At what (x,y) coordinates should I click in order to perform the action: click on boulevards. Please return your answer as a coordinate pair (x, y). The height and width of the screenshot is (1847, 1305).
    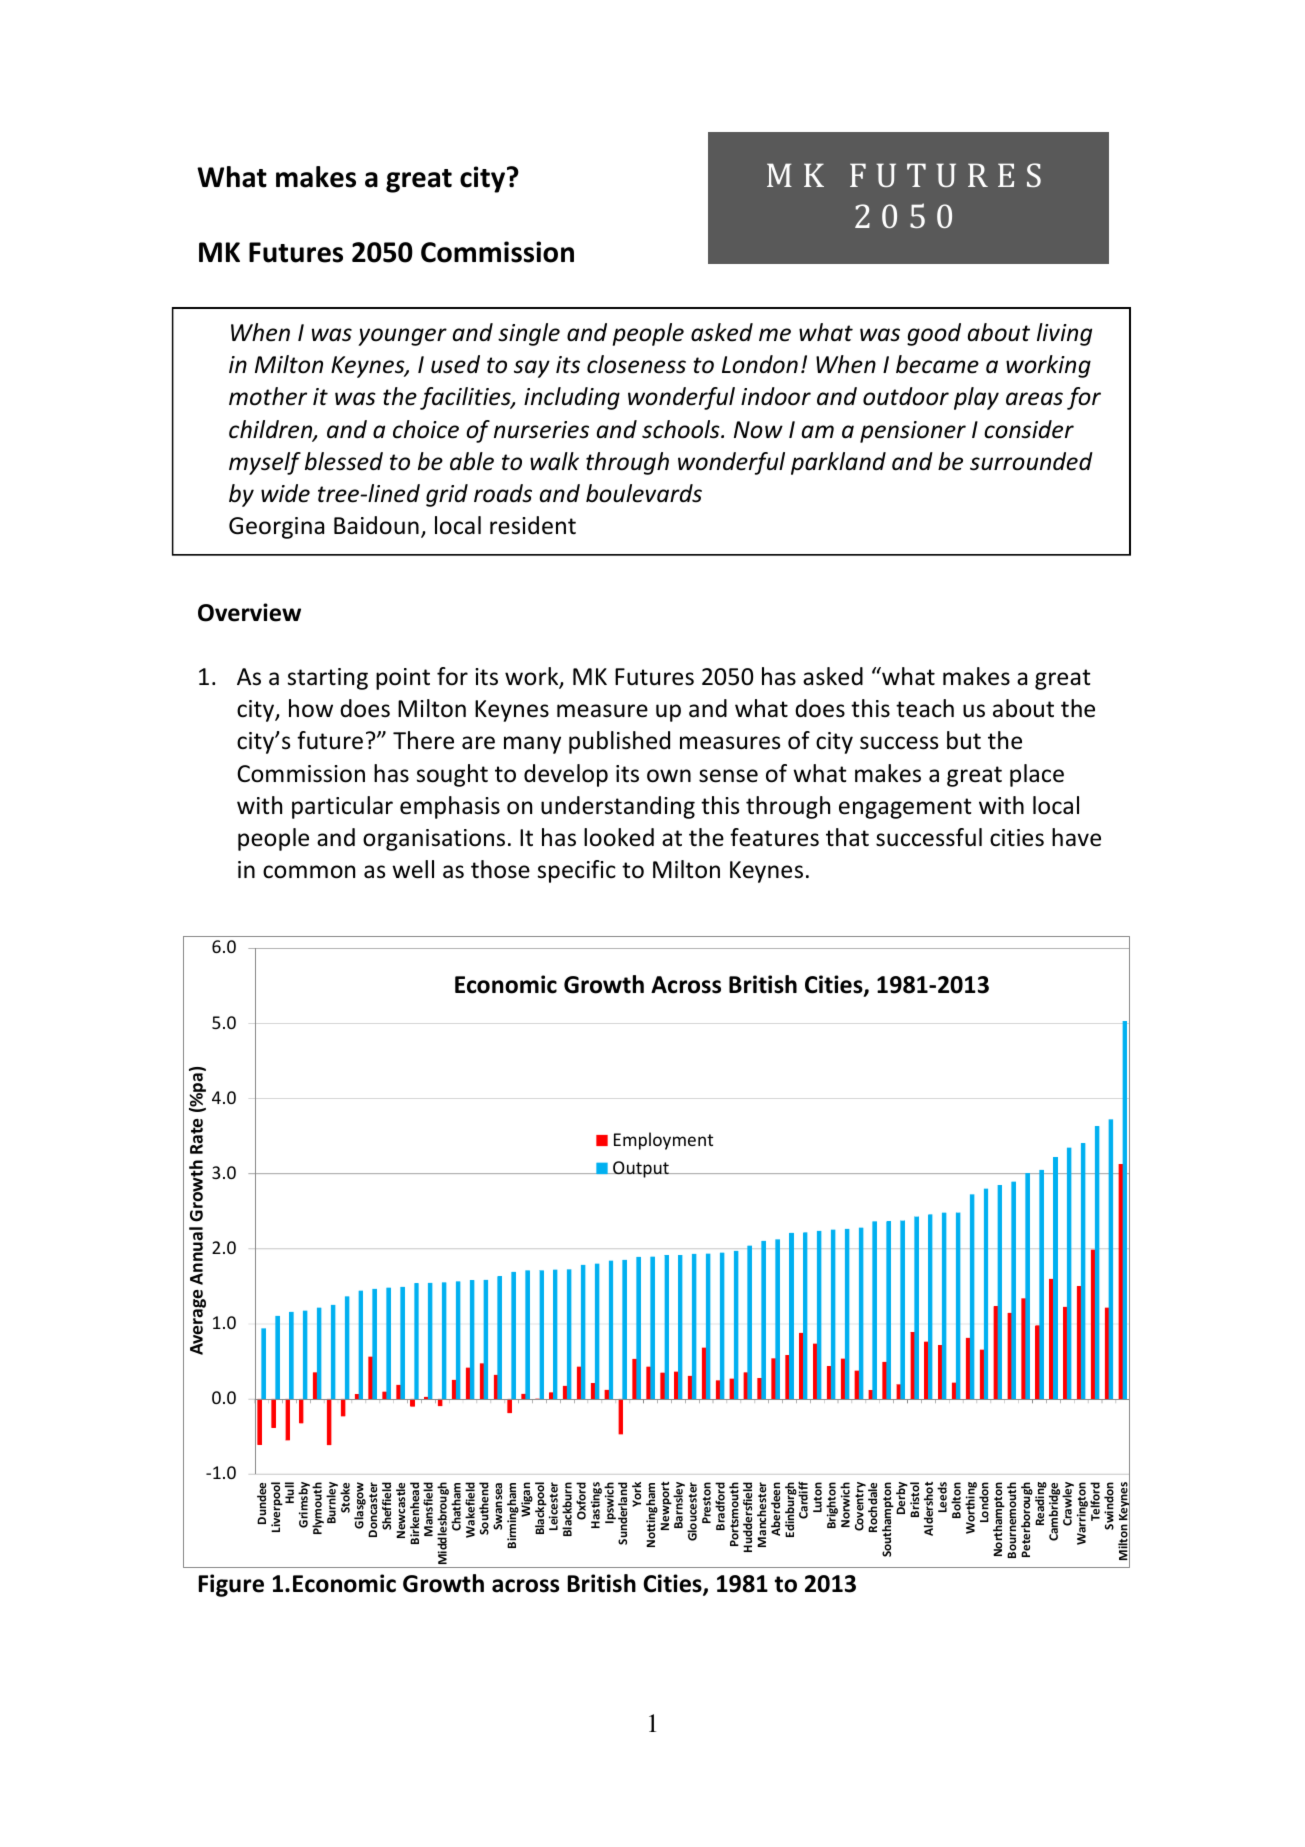
    Looking at the image, I should click on (644, 493).
